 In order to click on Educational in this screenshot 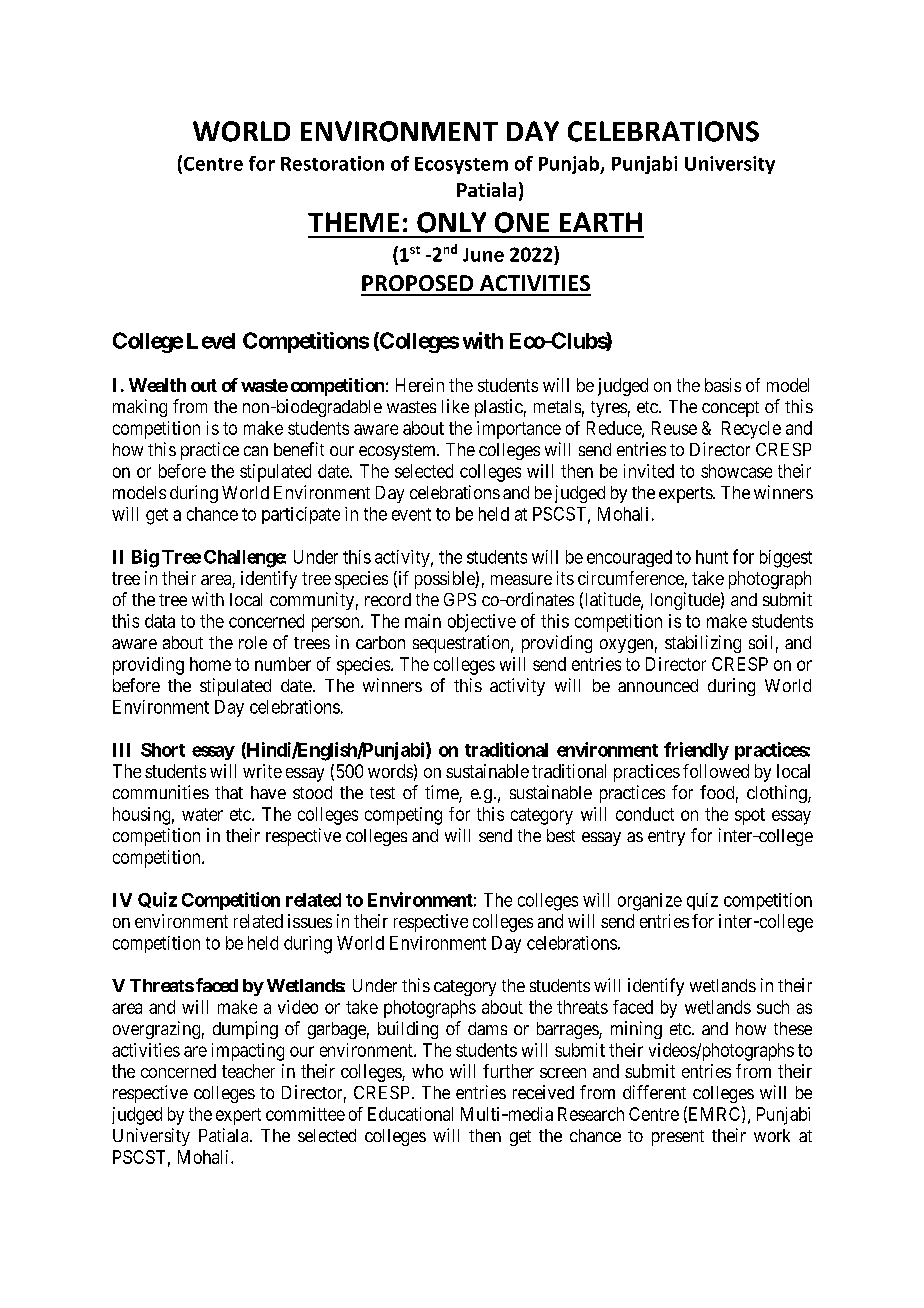, I will do `click(410, 1114)`.
